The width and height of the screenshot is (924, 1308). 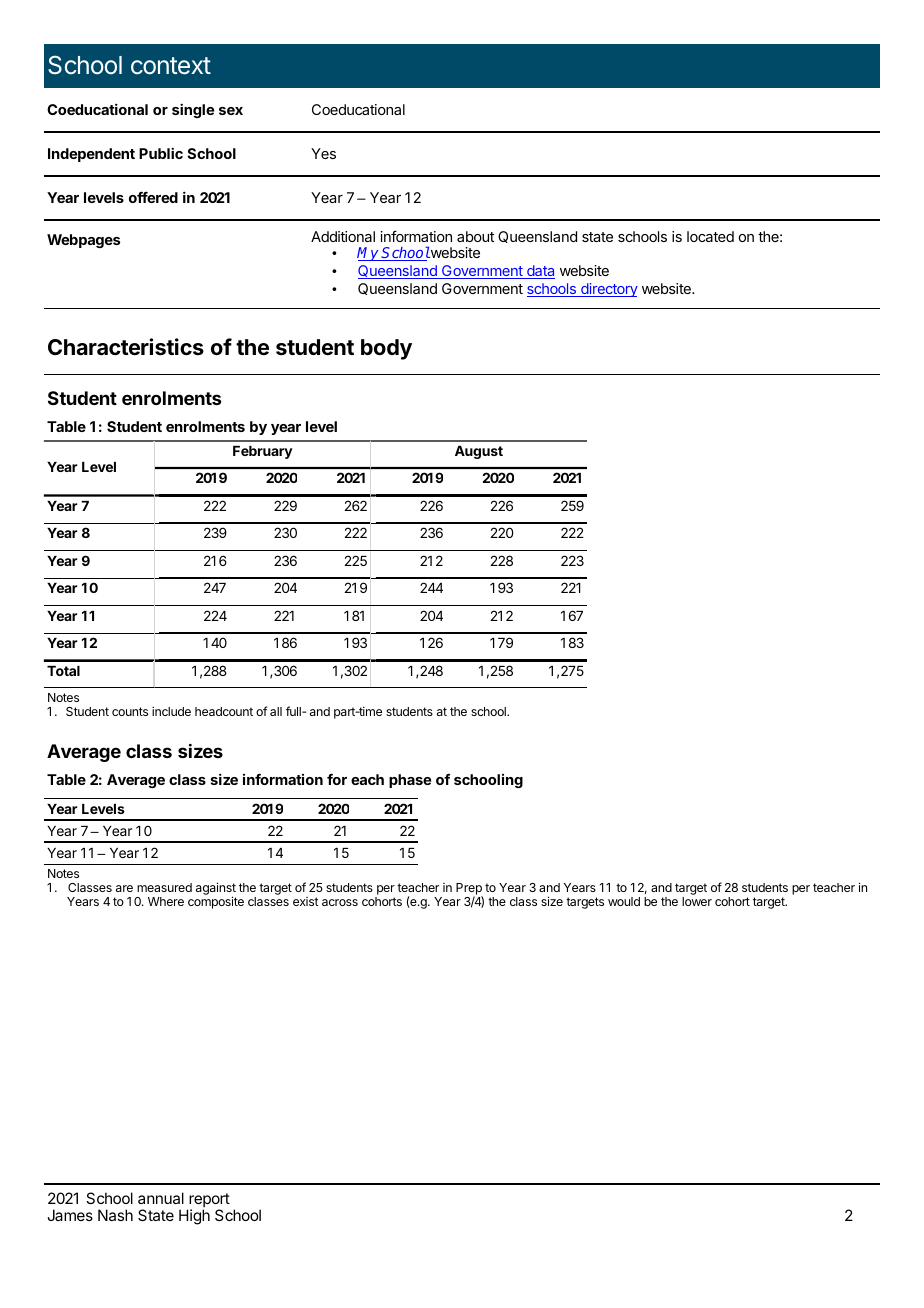 What do you see at coordinates (171, 66) in the screenshot?
I see `context` at bounding box center [171, 66].
